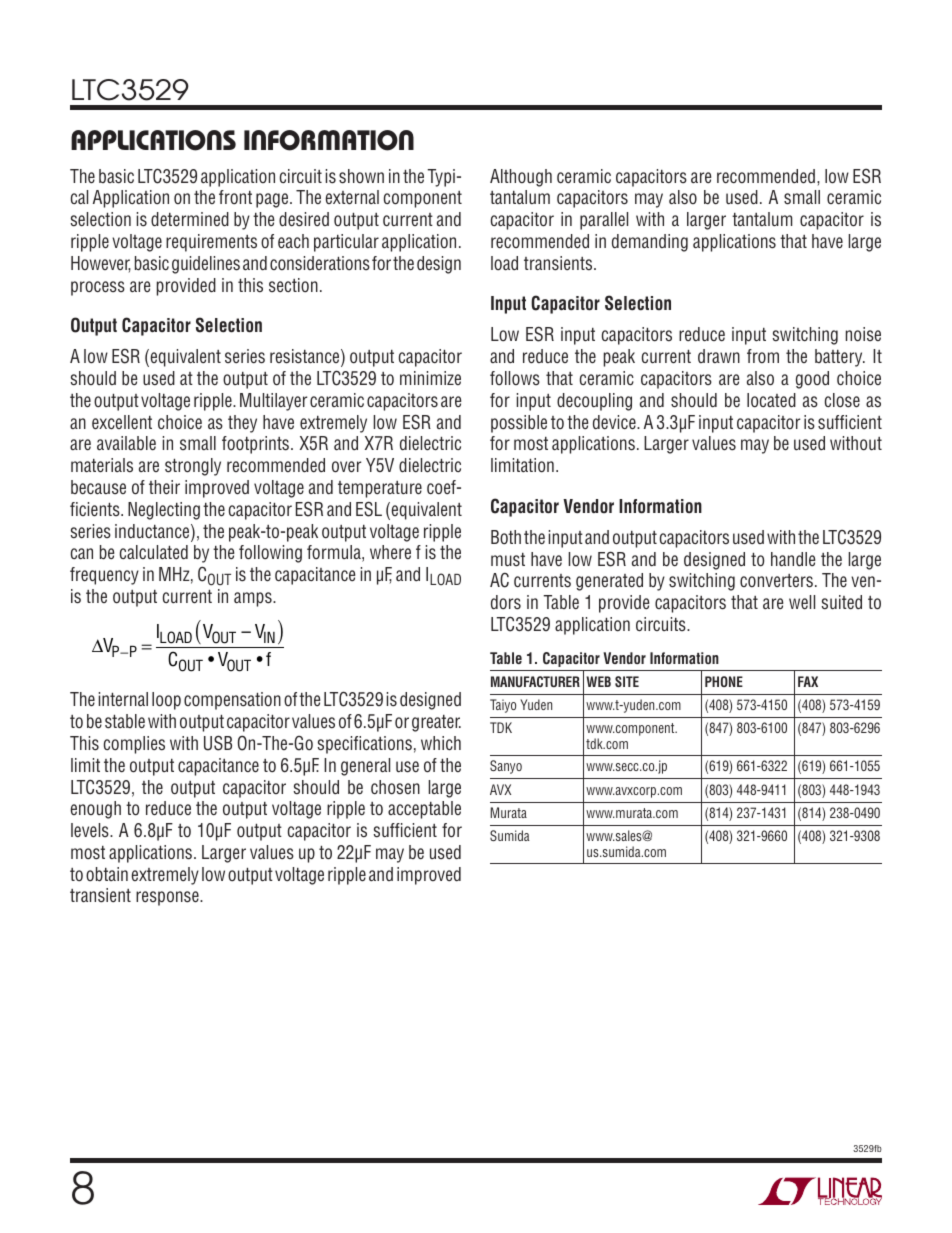  I want to click on located, so click(771, 400).
